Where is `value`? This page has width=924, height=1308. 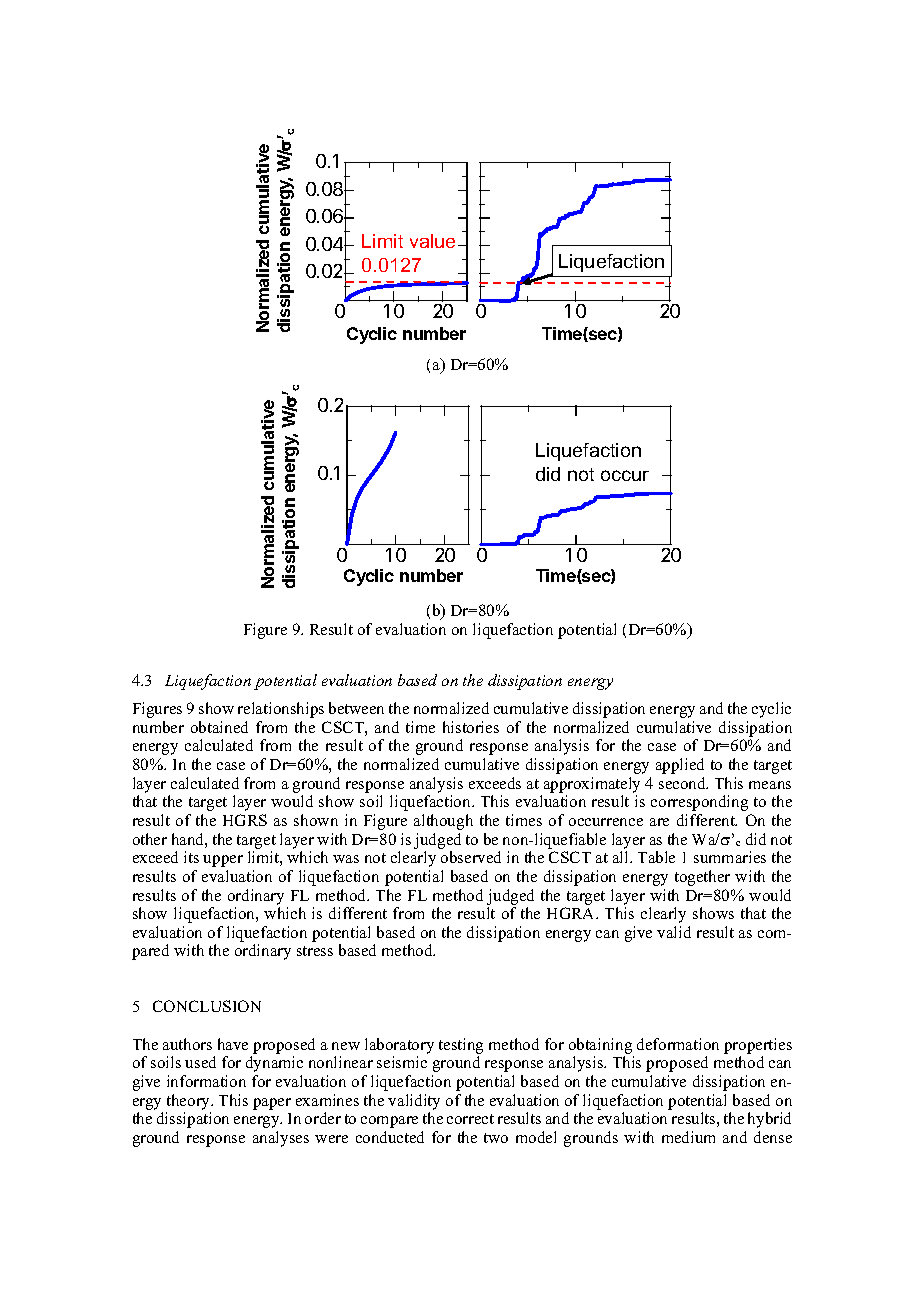 value is located at coordinates (434, 241).
